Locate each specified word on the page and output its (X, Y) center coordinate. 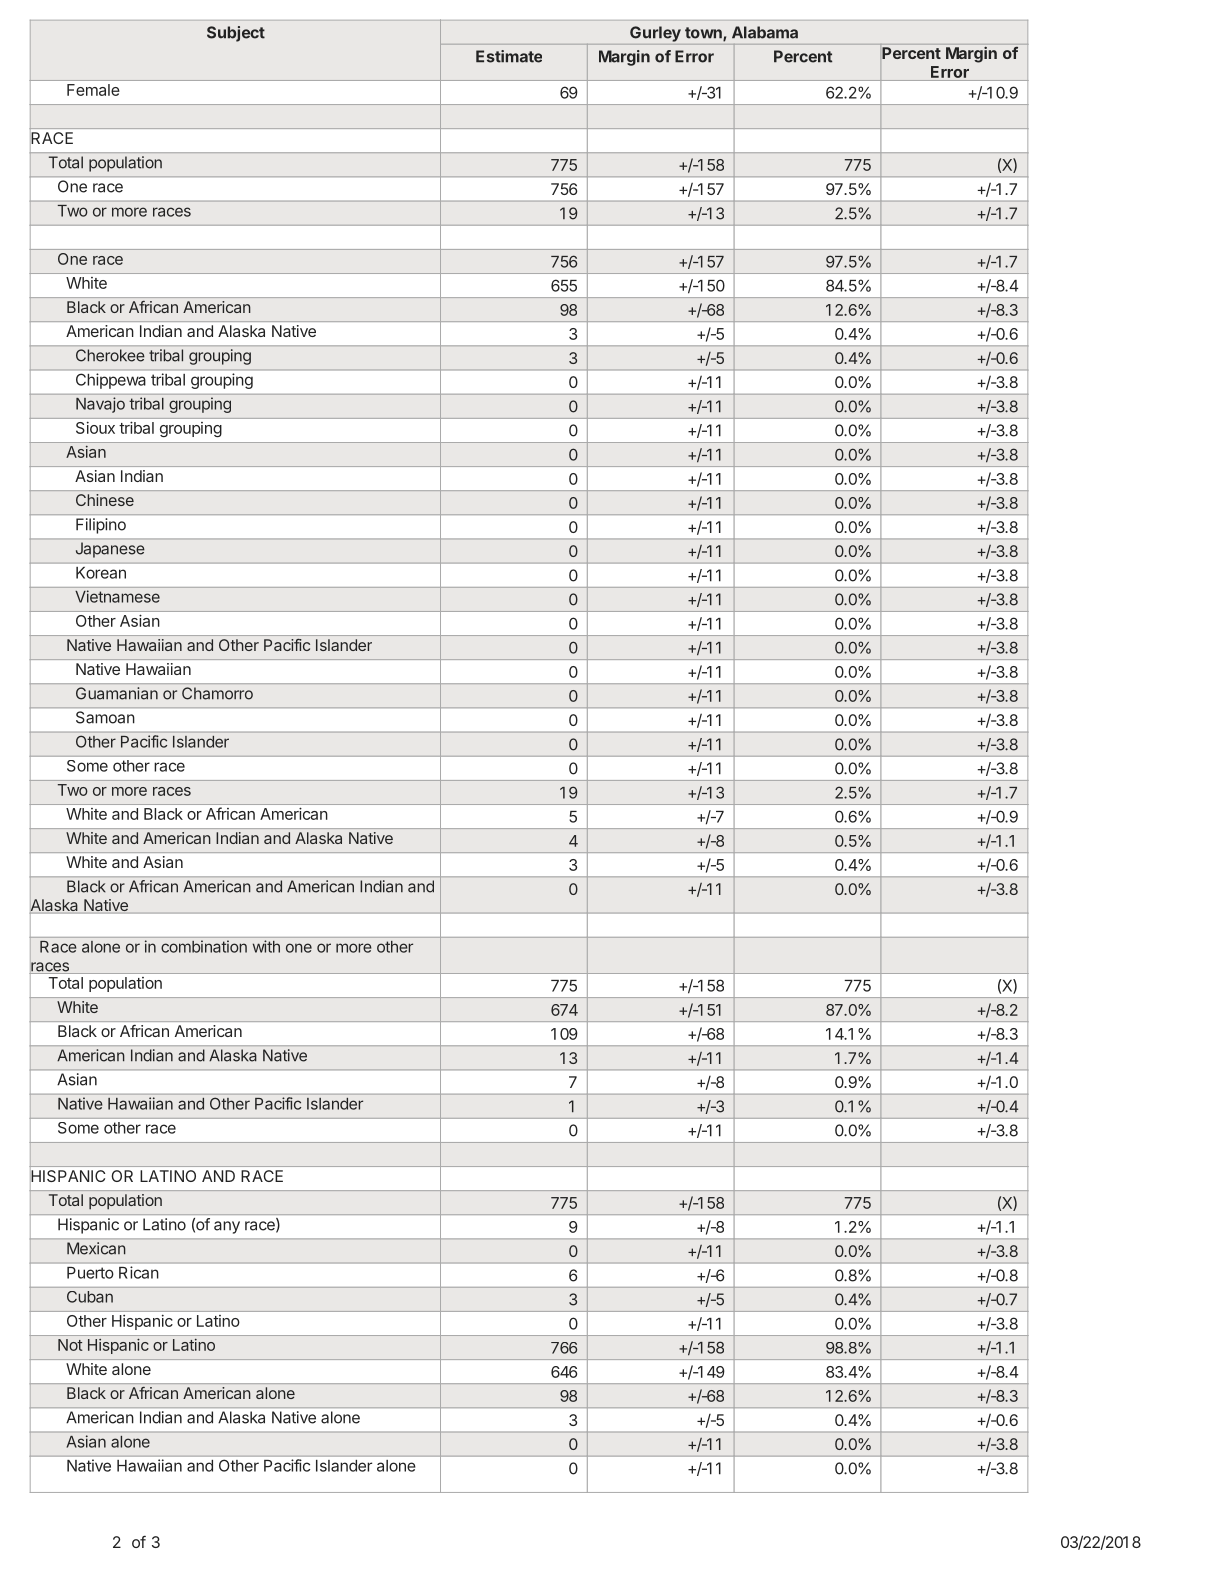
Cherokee (110, 355)
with (266, 946)
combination (204, 946)
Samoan (105, 717)
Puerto (90, 1273)
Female (93, 90)
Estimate (509, 56)
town (704, 34)
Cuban (90, 1297)
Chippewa (110, 381)
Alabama (765, 32)
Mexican (96, 1248)
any (227, 1227)
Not (70, 1345)
